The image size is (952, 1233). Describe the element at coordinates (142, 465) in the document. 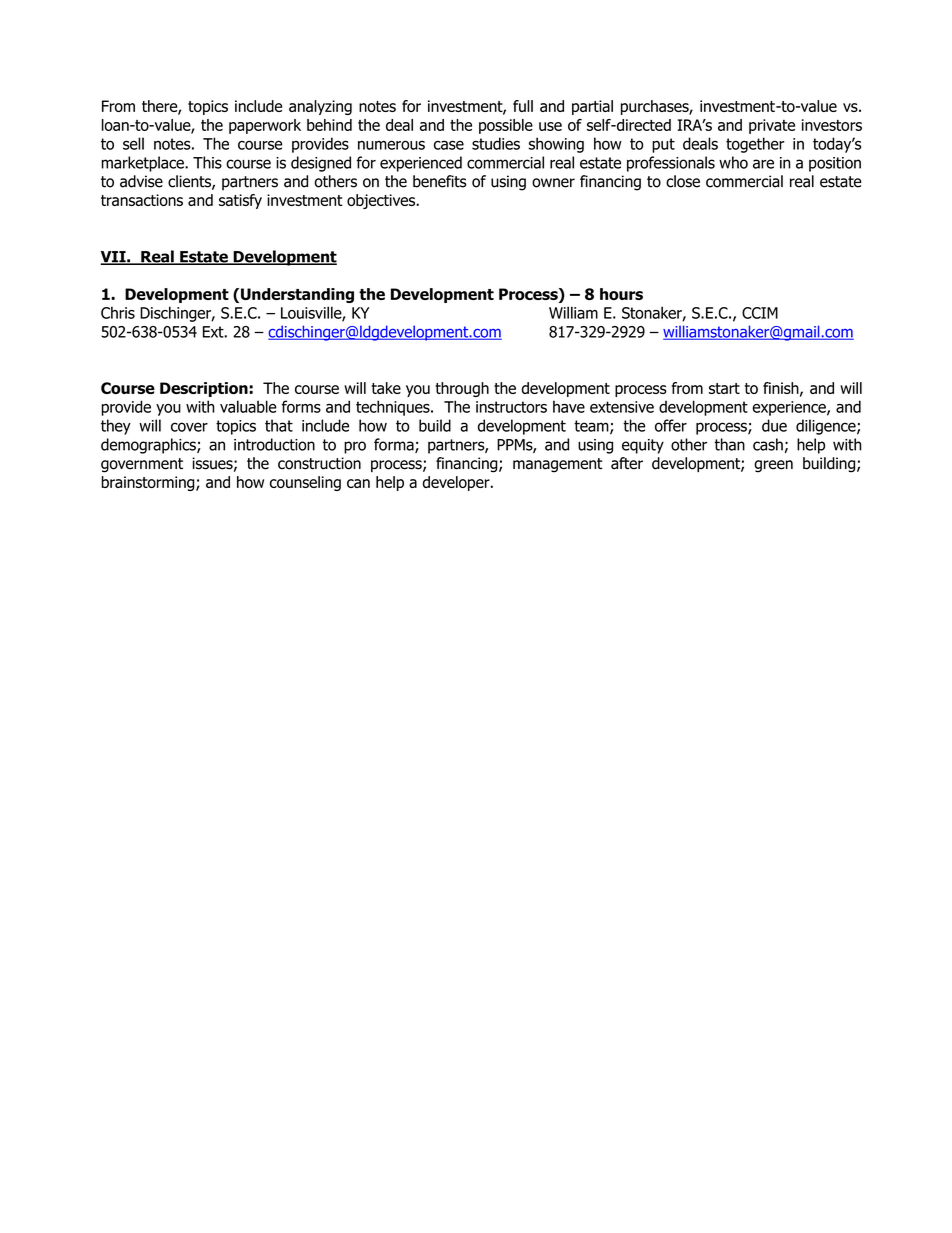

I see `government` at that location.
